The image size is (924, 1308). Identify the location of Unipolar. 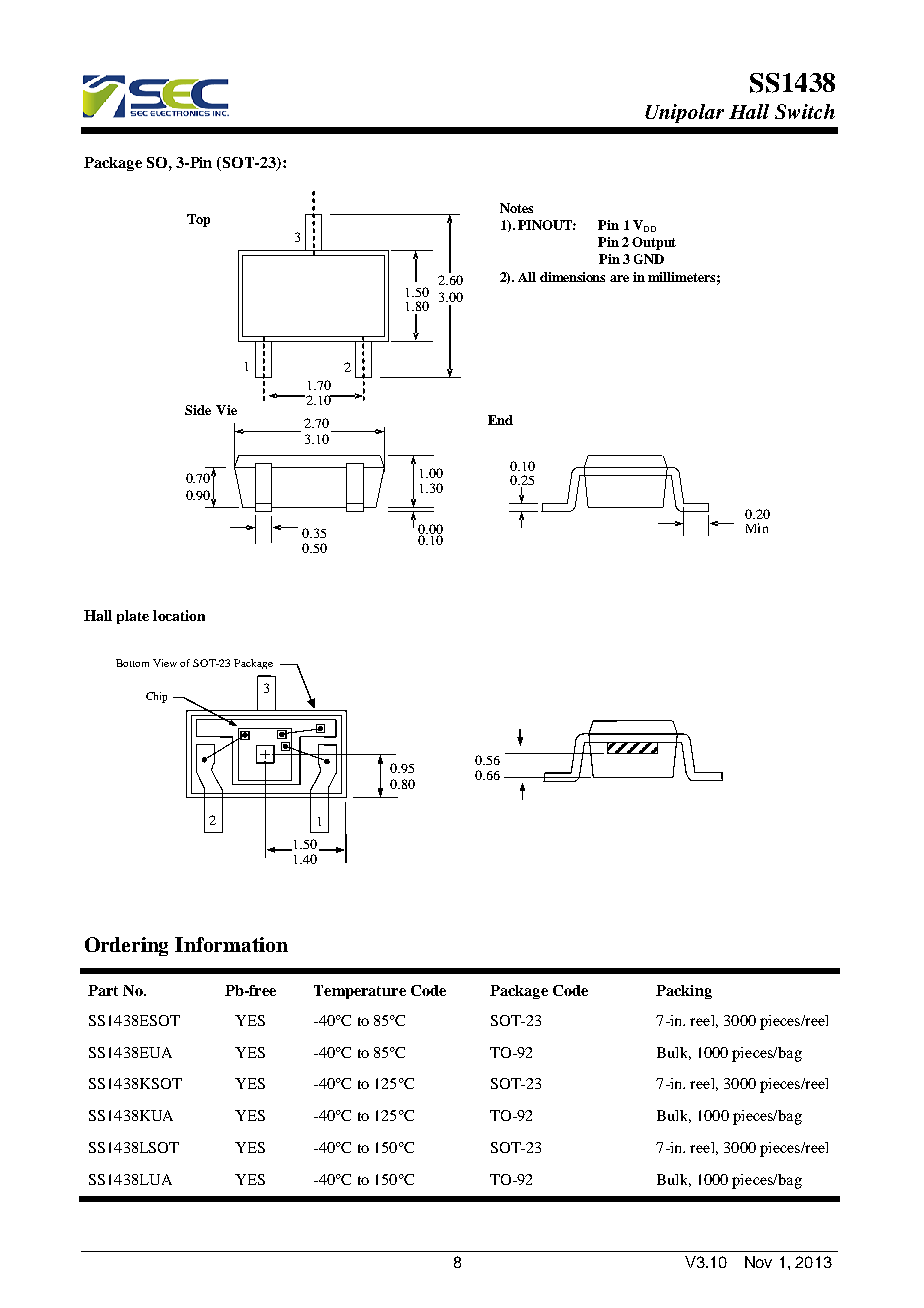
(684, 113).
